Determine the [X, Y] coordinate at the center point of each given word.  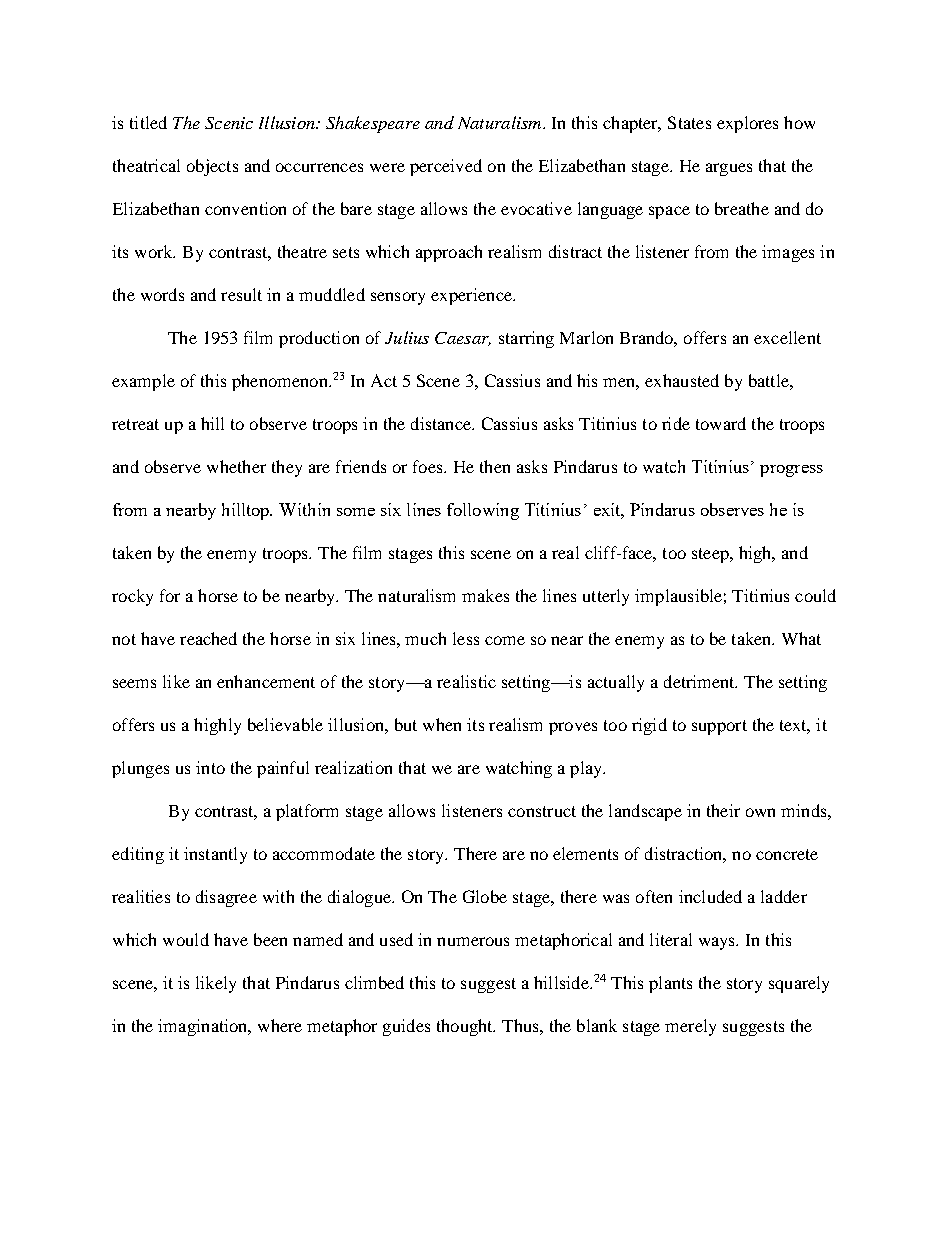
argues [729, 169]
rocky [132, 597]
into [210, 767]
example [143, 382]
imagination [204, 1027]
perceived [446, 167]
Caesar [463, 339]
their [723, 810]
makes [485, 595]
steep [711, 555]
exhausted [682, 380]
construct [542, 811]
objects [212, 167]
